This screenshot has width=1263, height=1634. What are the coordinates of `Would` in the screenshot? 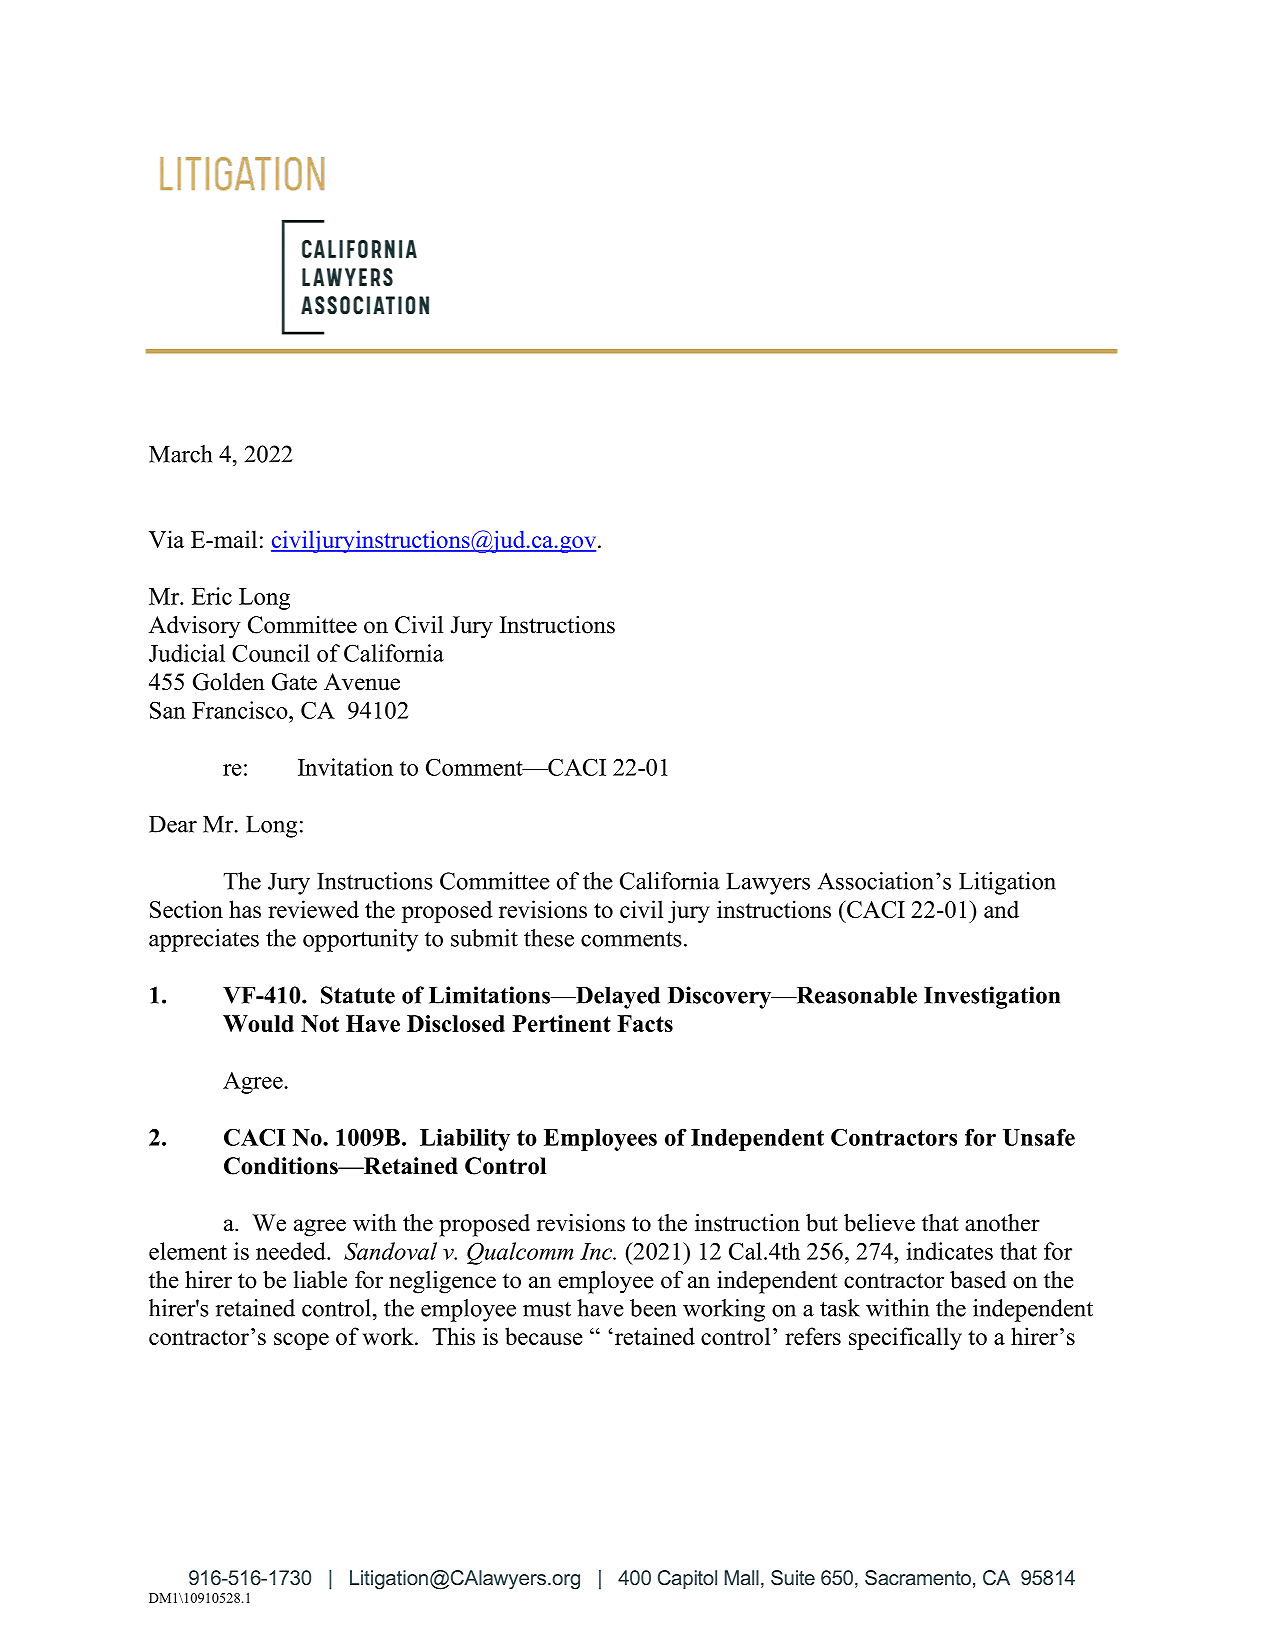 It's located at (258, 1023).
